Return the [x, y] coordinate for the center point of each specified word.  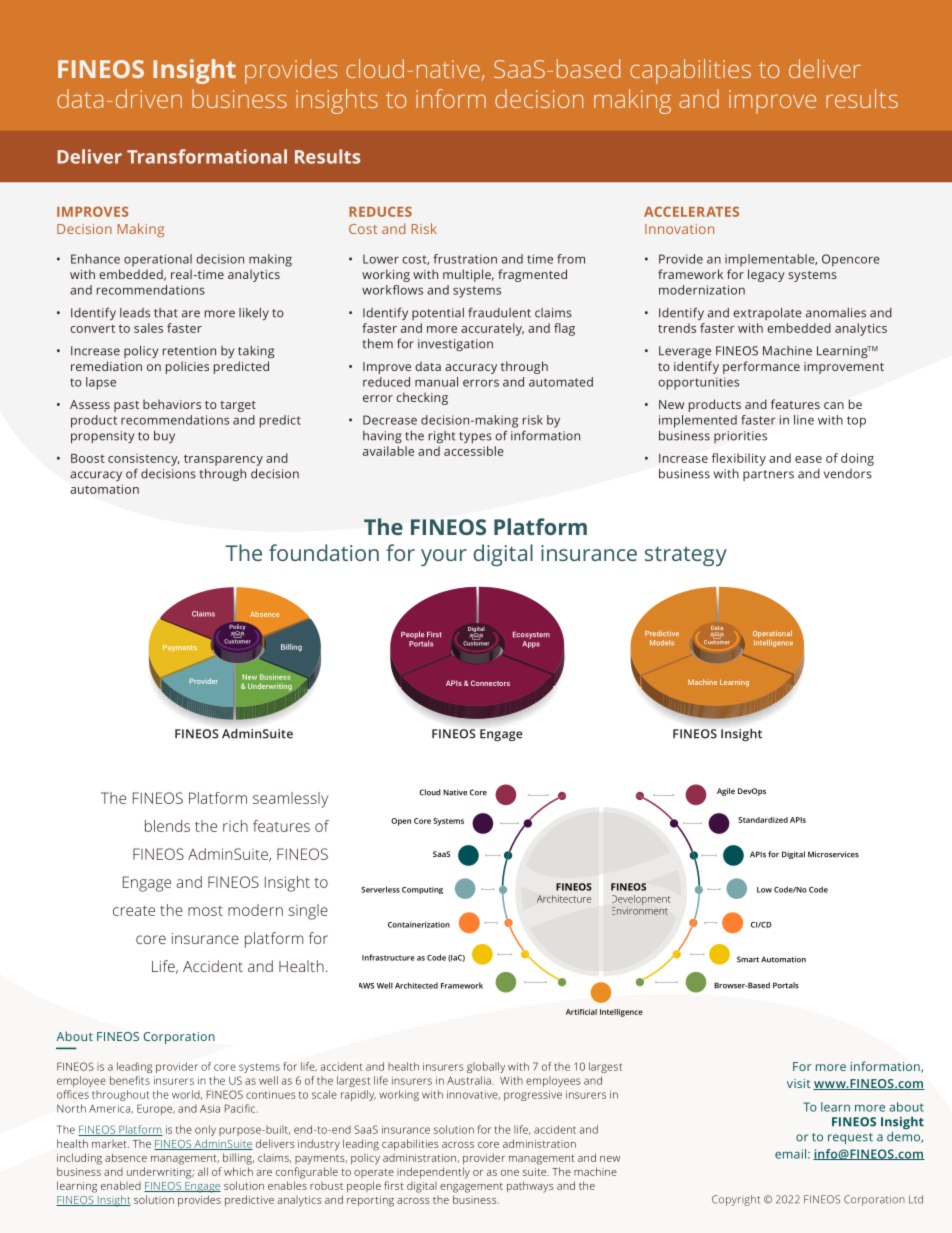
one [510, 1173]
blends [167, 826]
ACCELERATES [691, 211]
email [790, 1154]
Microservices [833, 854]
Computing [422, 890]
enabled [121, 1185]
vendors [848, 474]
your [444, 557]
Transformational [207, 156]
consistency [144, 460]
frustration [465, 259]
